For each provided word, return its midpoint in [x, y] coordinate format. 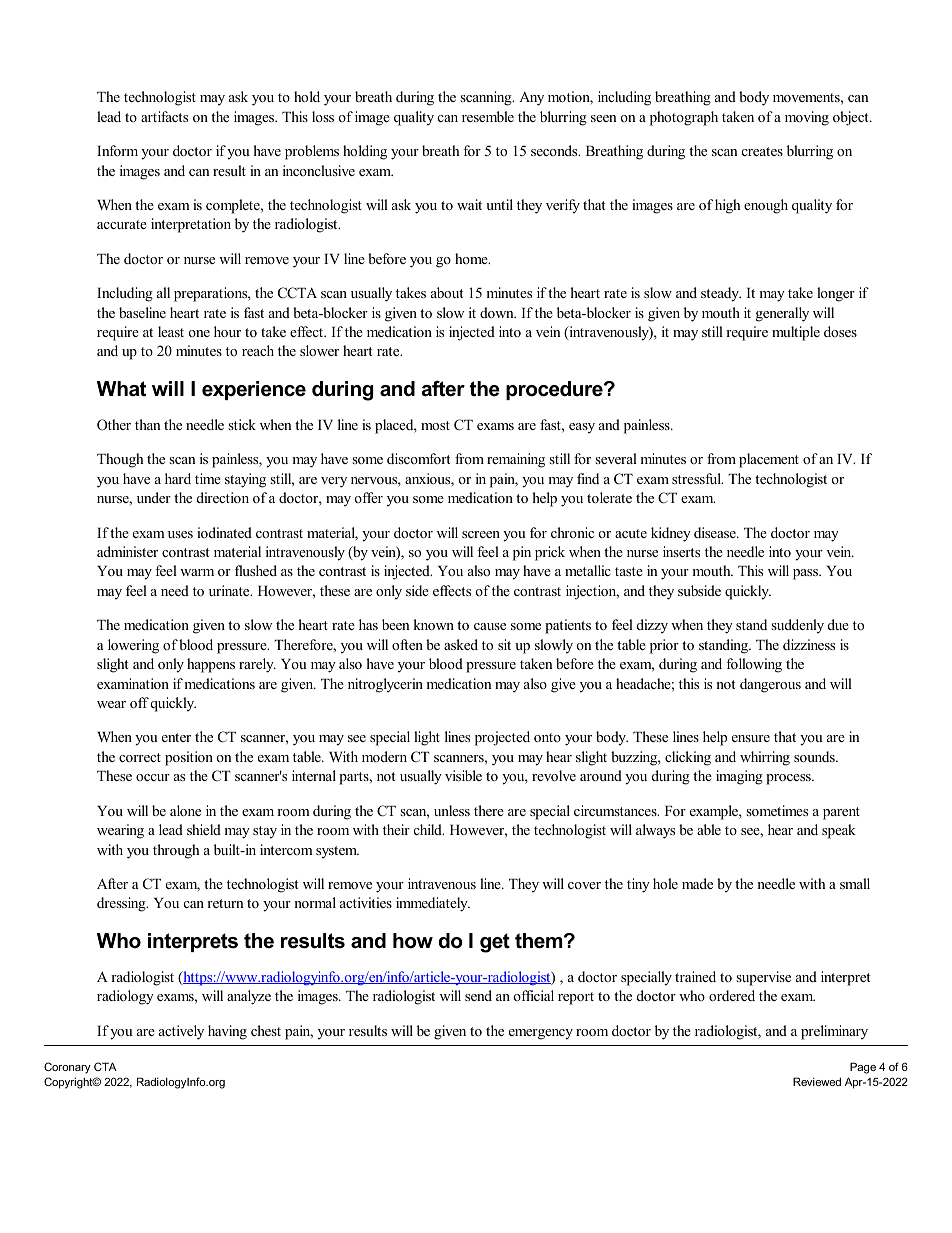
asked [461, 644]
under [154, 497]
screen [481, 534]
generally [782, 314]
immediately [433, 904]
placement [769, 460]
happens [211, 665]
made [697, 883]
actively [181, 1032]
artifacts [164, 116]
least [171, 331]
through [176, 851]
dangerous [770, 685]
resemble [488, 116]
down [498, 312]
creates [762, 151]
